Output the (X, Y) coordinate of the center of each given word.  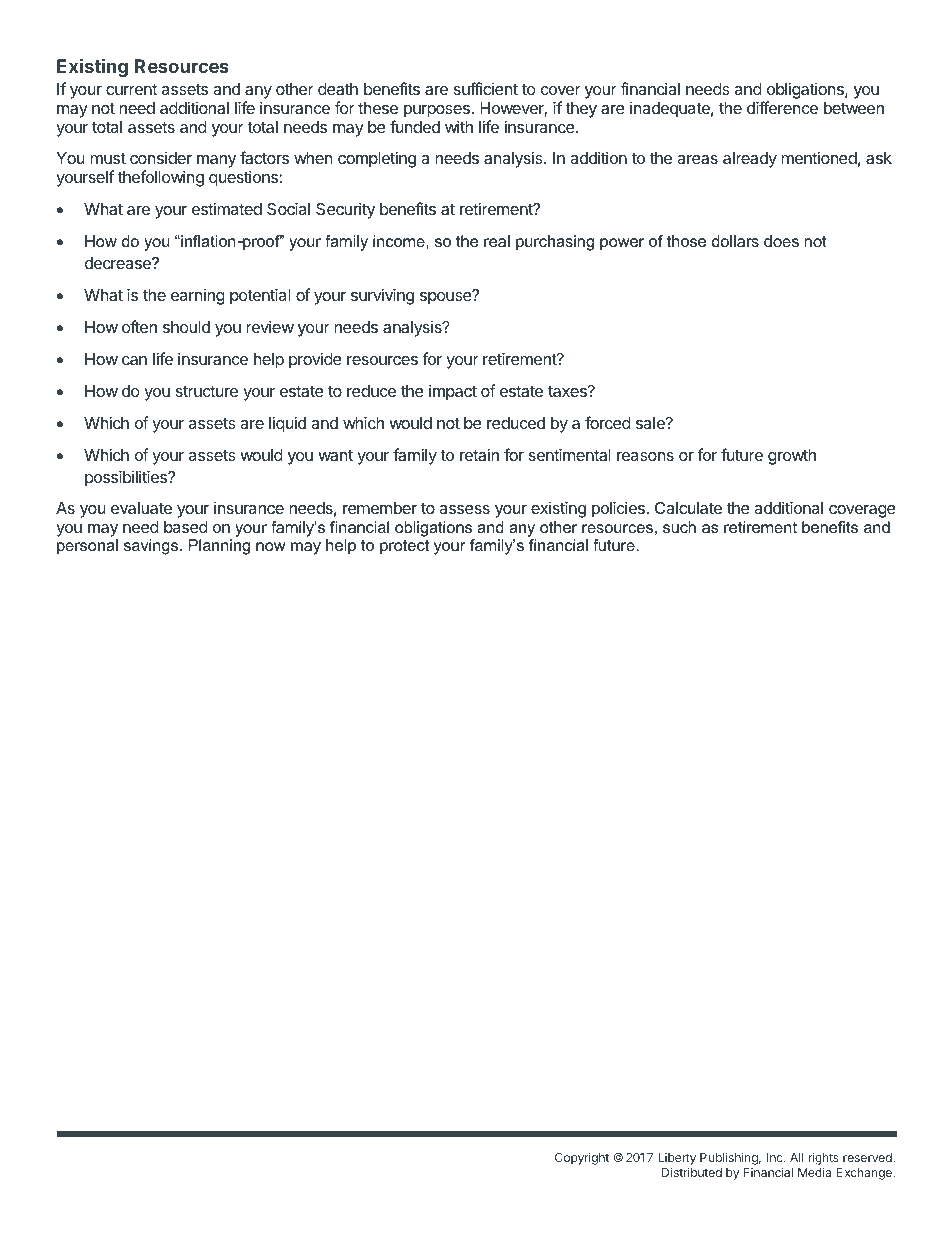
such (679, 527)
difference (782, 107)
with (459, 126)
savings (152, 547)
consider (161, 158)
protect (404, 547)
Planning (219, 547)
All (796, 1157)
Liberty (677, 1160)
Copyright (582, 1158)
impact (453, 392)
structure (207, 391)
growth (792, 457)
